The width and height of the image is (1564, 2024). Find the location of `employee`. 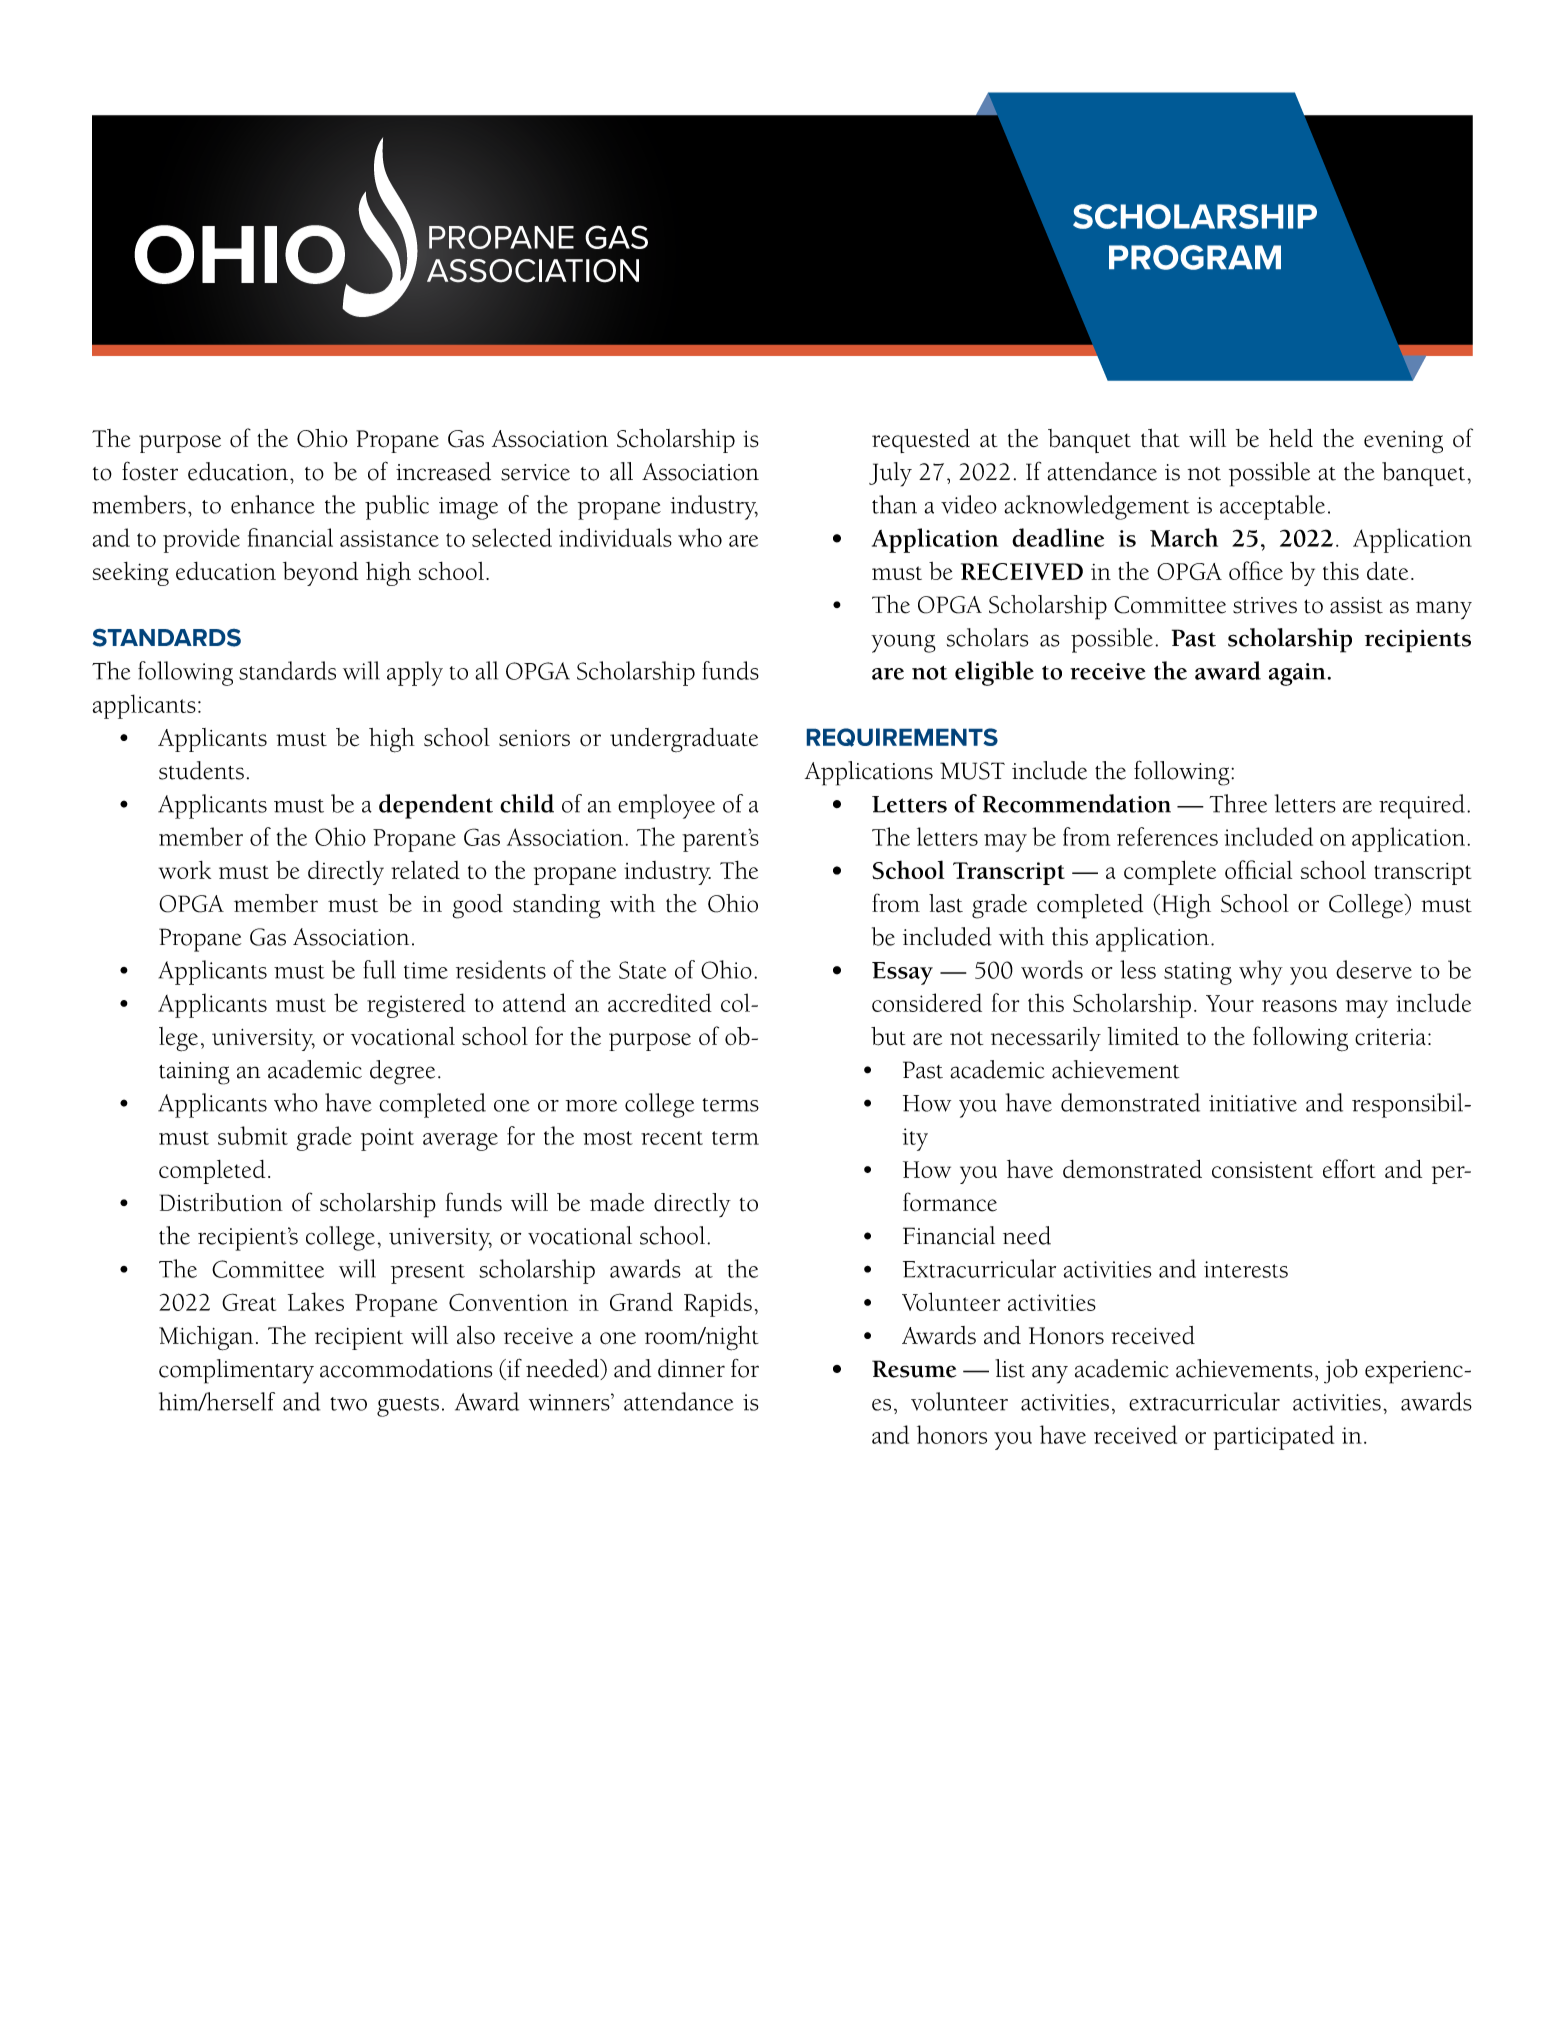

employee is located at coordinates (666, 806).
